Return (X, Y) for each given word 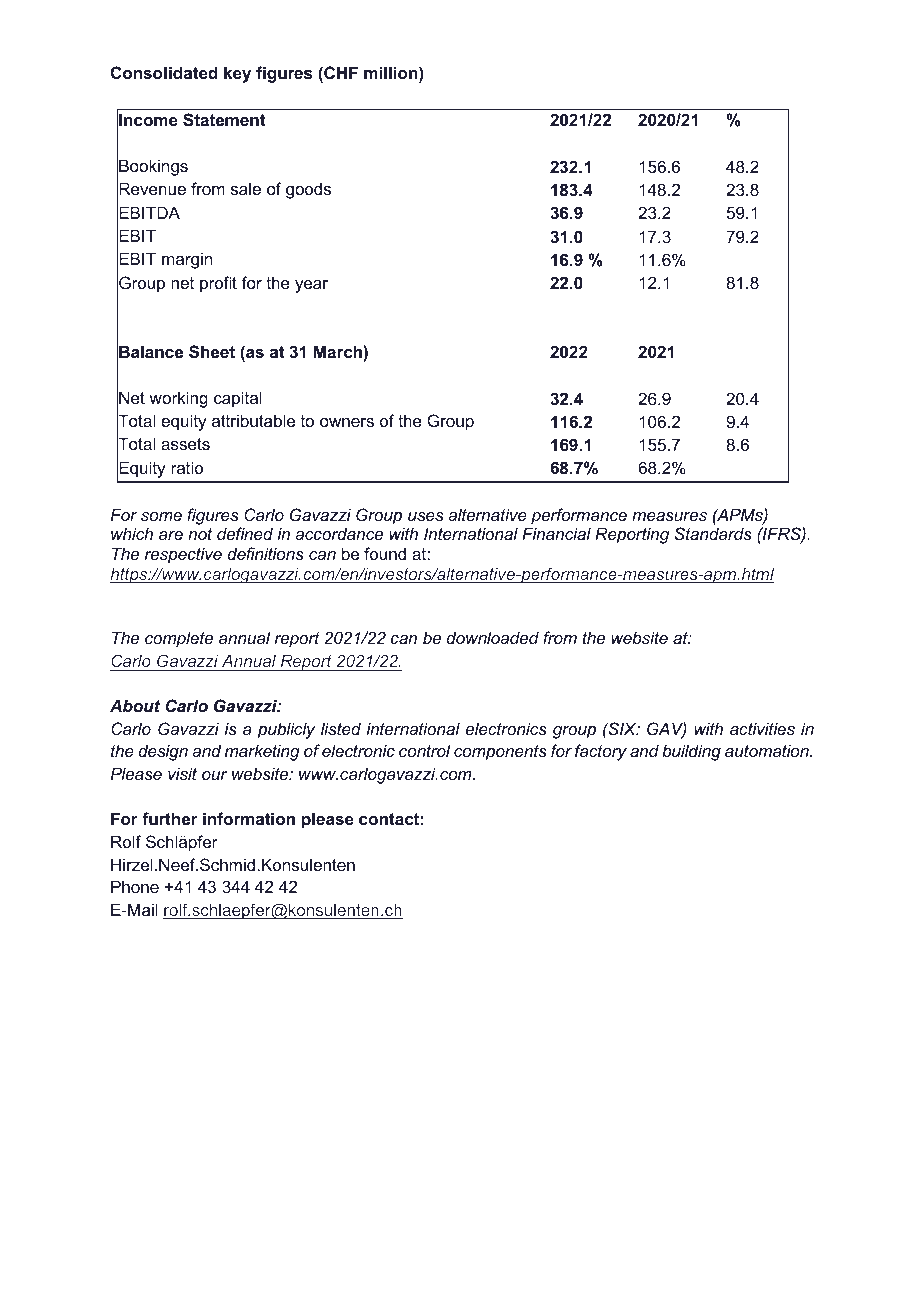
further (170, 818)
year (311, 286)
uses (426, 516)
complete (179, 639)
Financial (556, 533)
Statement (224, 120)
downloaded (493, 637)
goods (308, 190)
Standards (713, 533)
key (237, 74)
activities (762, 728)
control (424, 750)
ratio (187, 467)
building (691, 752)
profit (218, 284)
